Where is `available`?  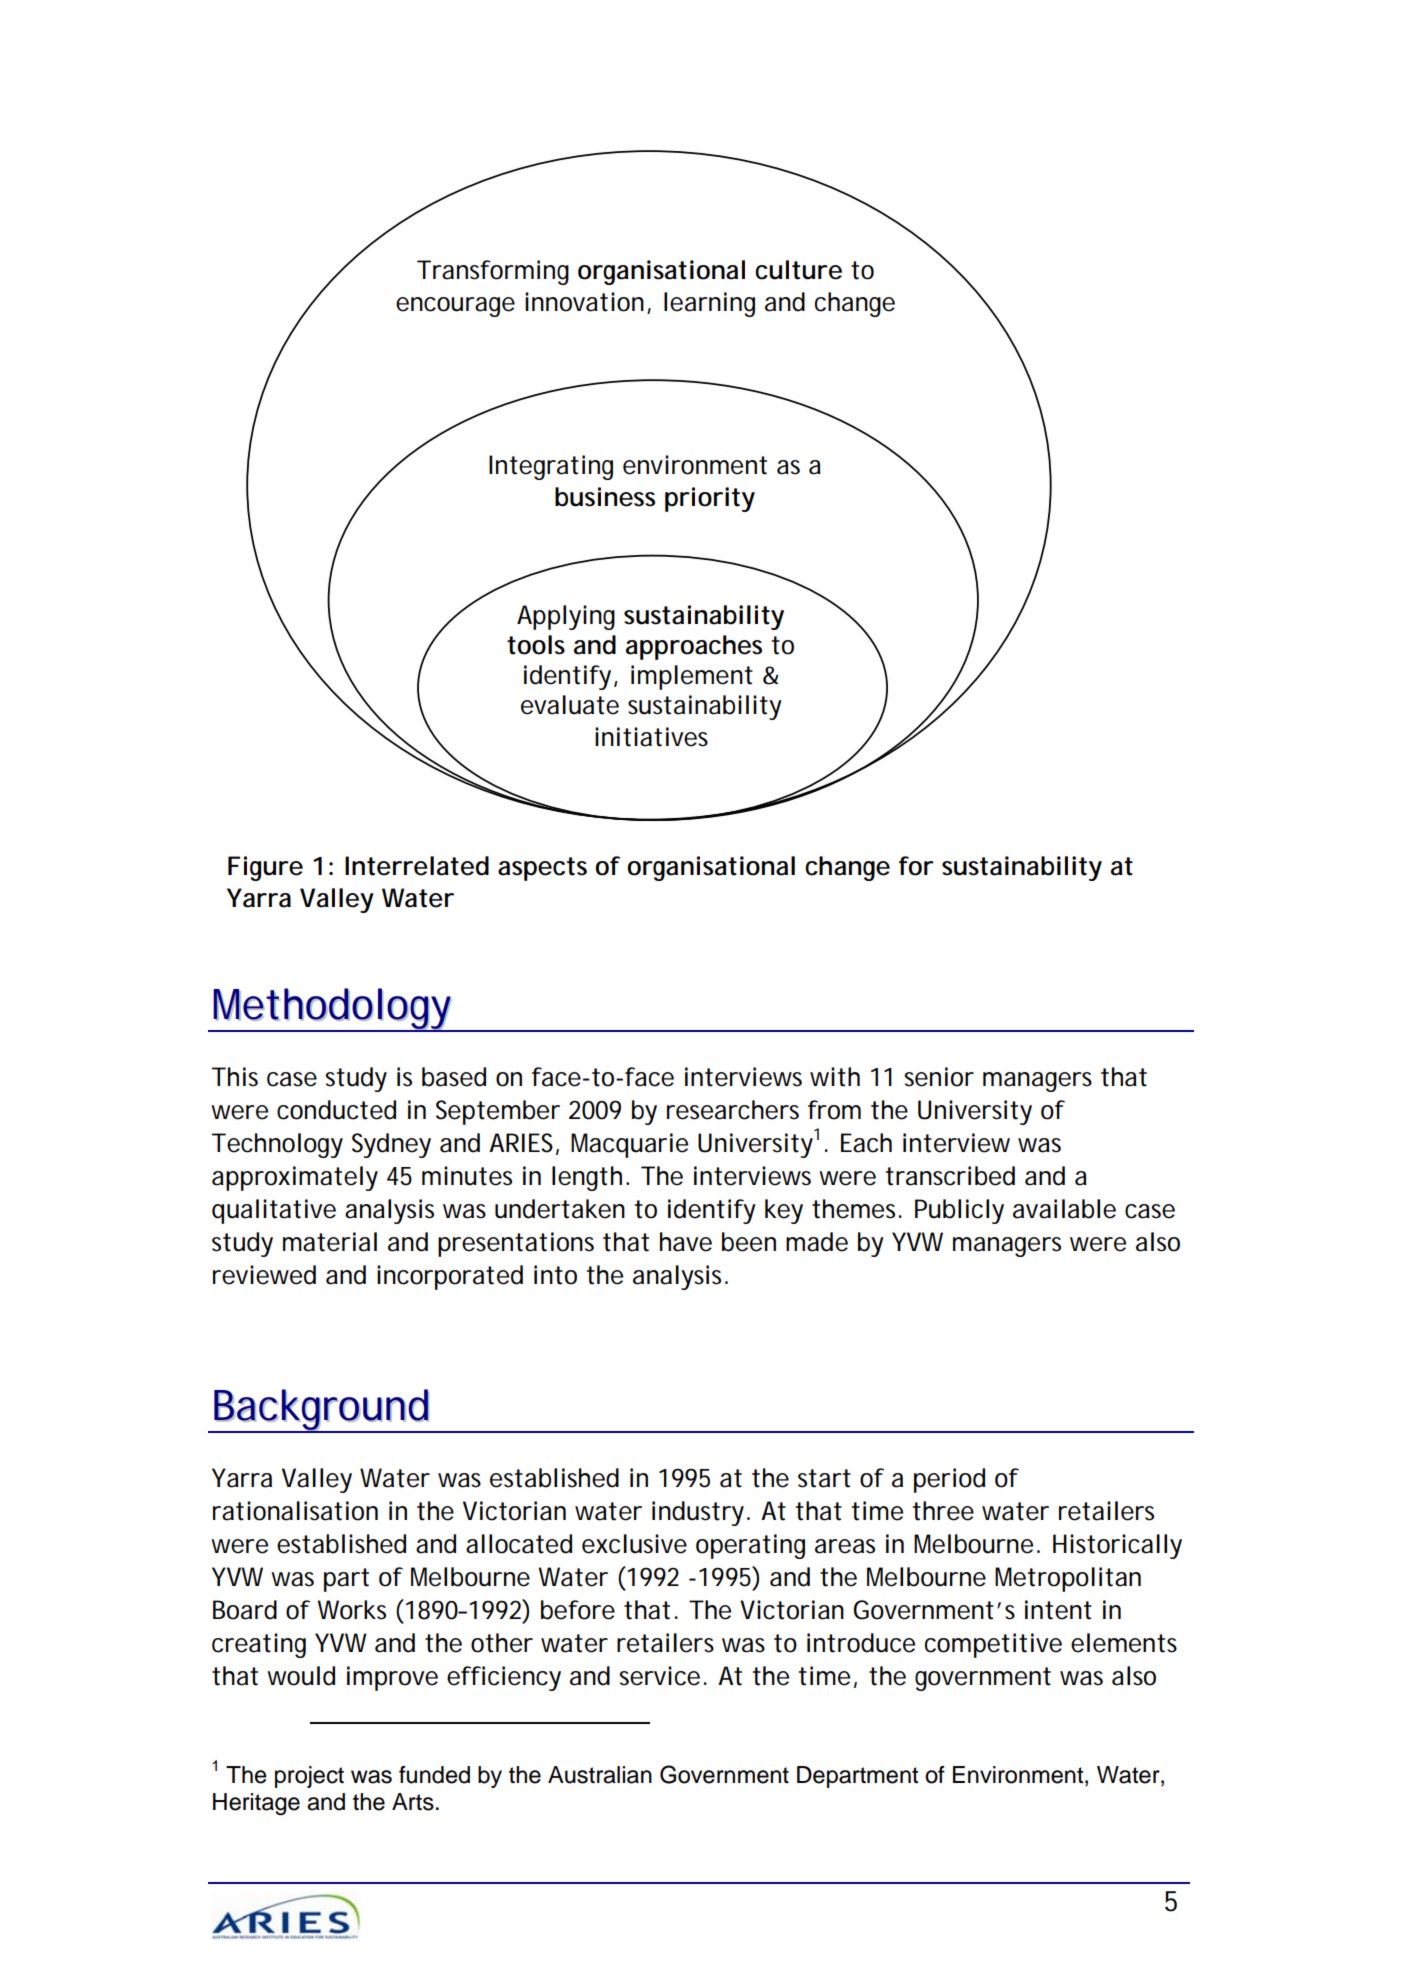 available is located at coordinates (1064, 1209).
